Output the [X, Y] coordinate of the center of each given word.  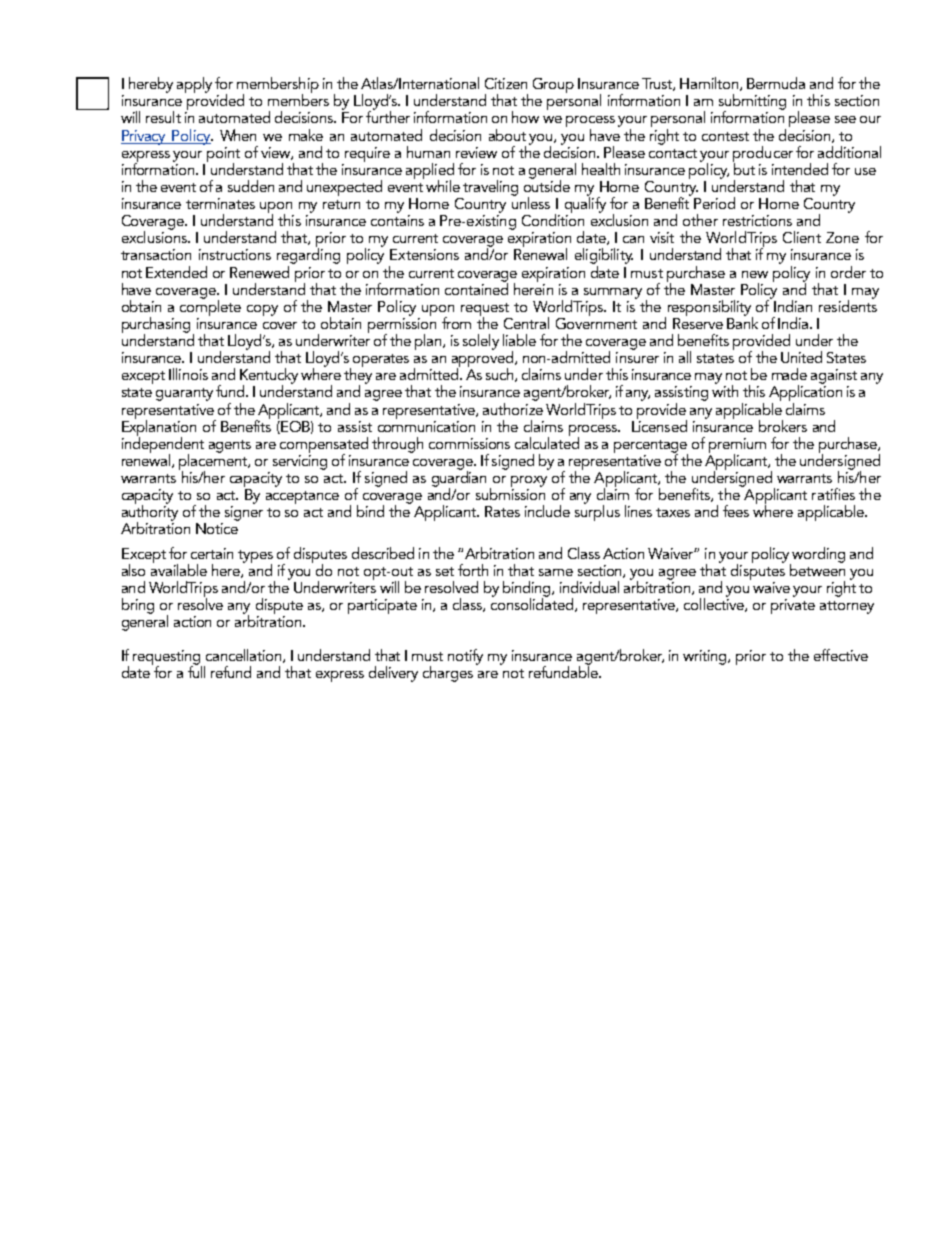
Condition [553, 219]
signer [244, 513]
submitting [752, 103]
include [547, 511]
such [501, 375]
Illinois [188, 374]
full [196, 671]
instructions [235, 254]
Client [802, 237]
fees [736, 511]
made [789, 374]
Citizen [506, 83]
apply [194, 85]
